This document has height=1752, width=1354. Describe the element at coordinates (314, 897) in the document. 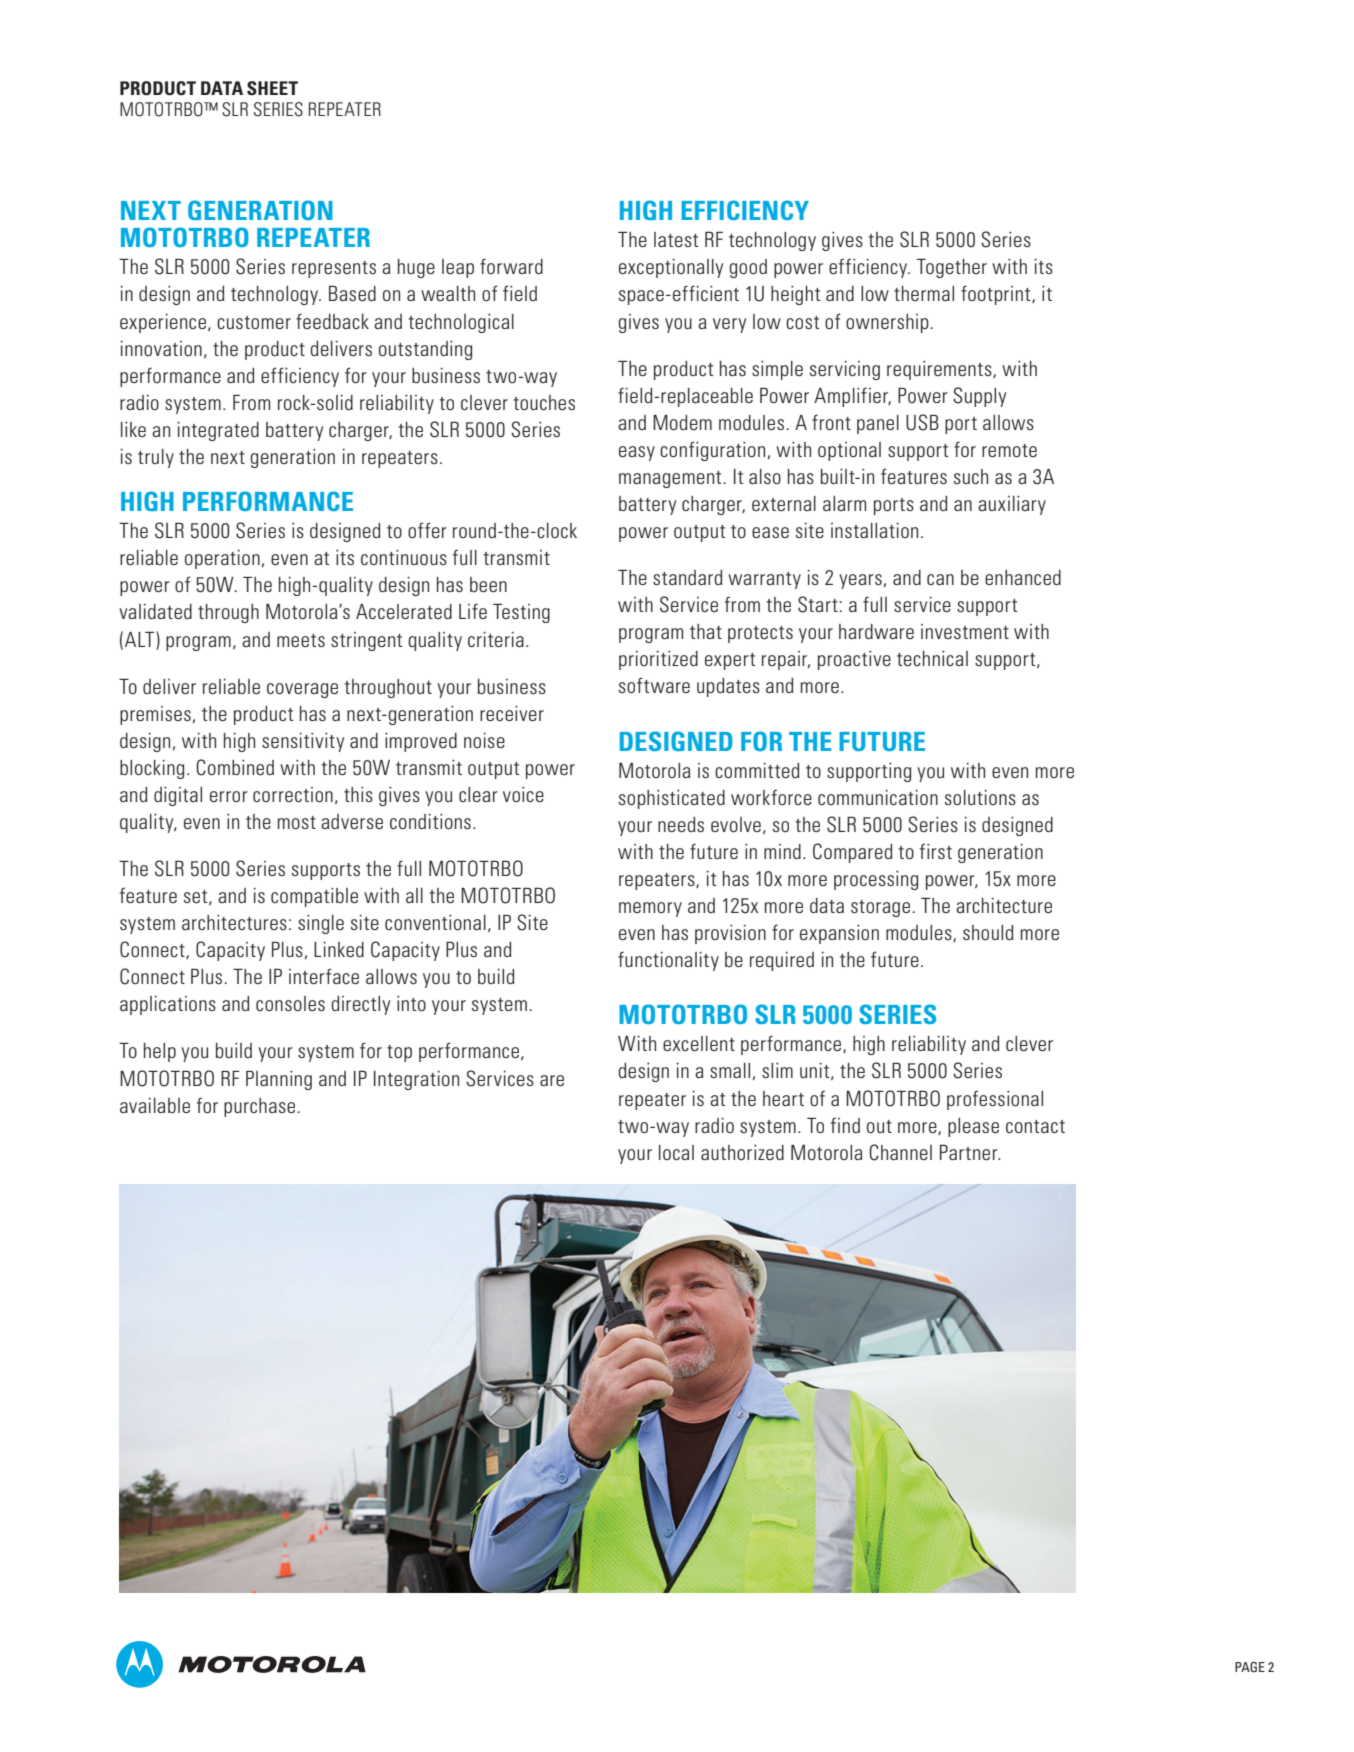

I see `compatible` at that location.
